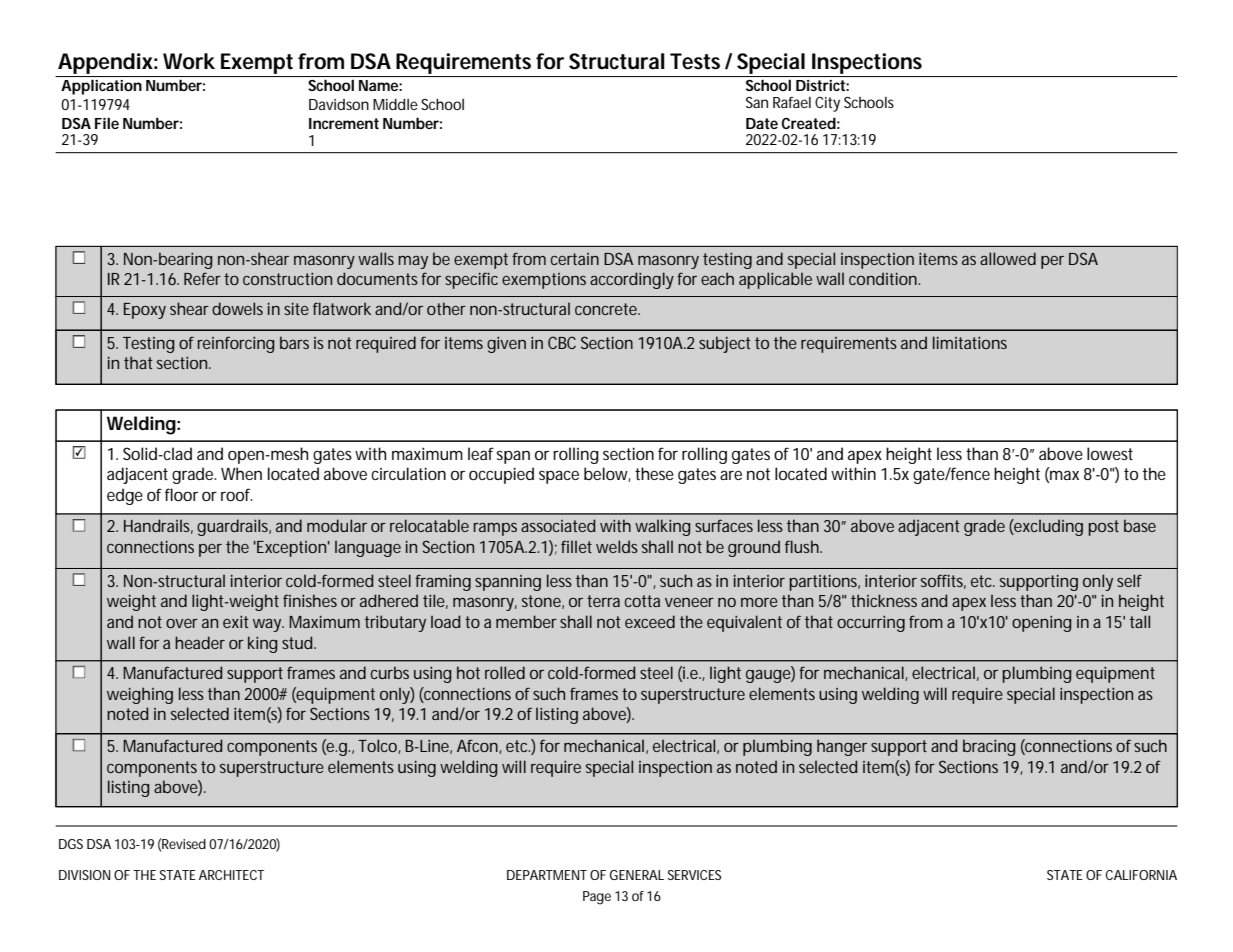  Describe the element at coordinates (827, 104) in the screenshot. I see `City` at that location.
